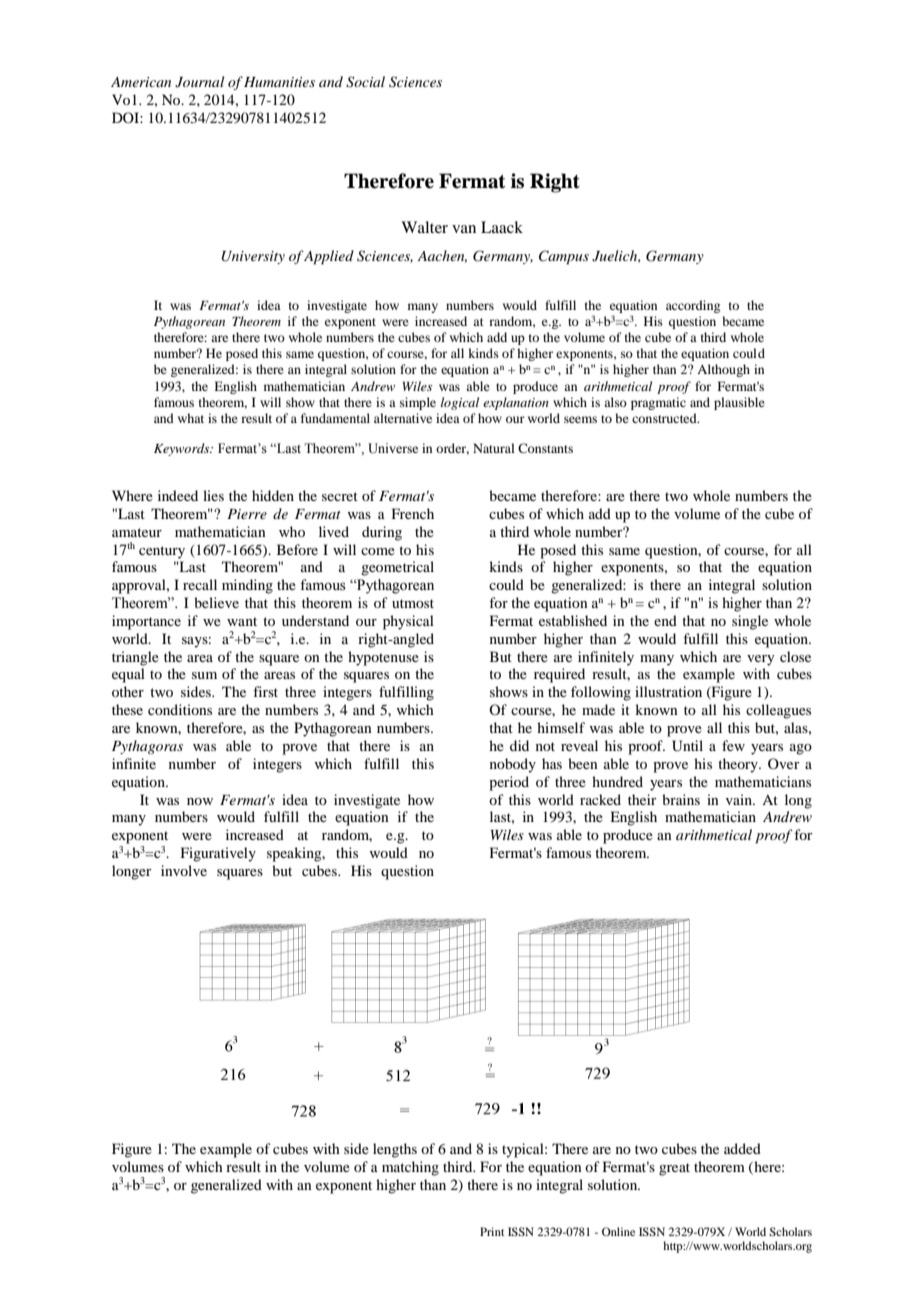 The width and height of the image is (924, 1308). Describe the element at coordinates (740, 799) in the image. I see `vain` at that location.
